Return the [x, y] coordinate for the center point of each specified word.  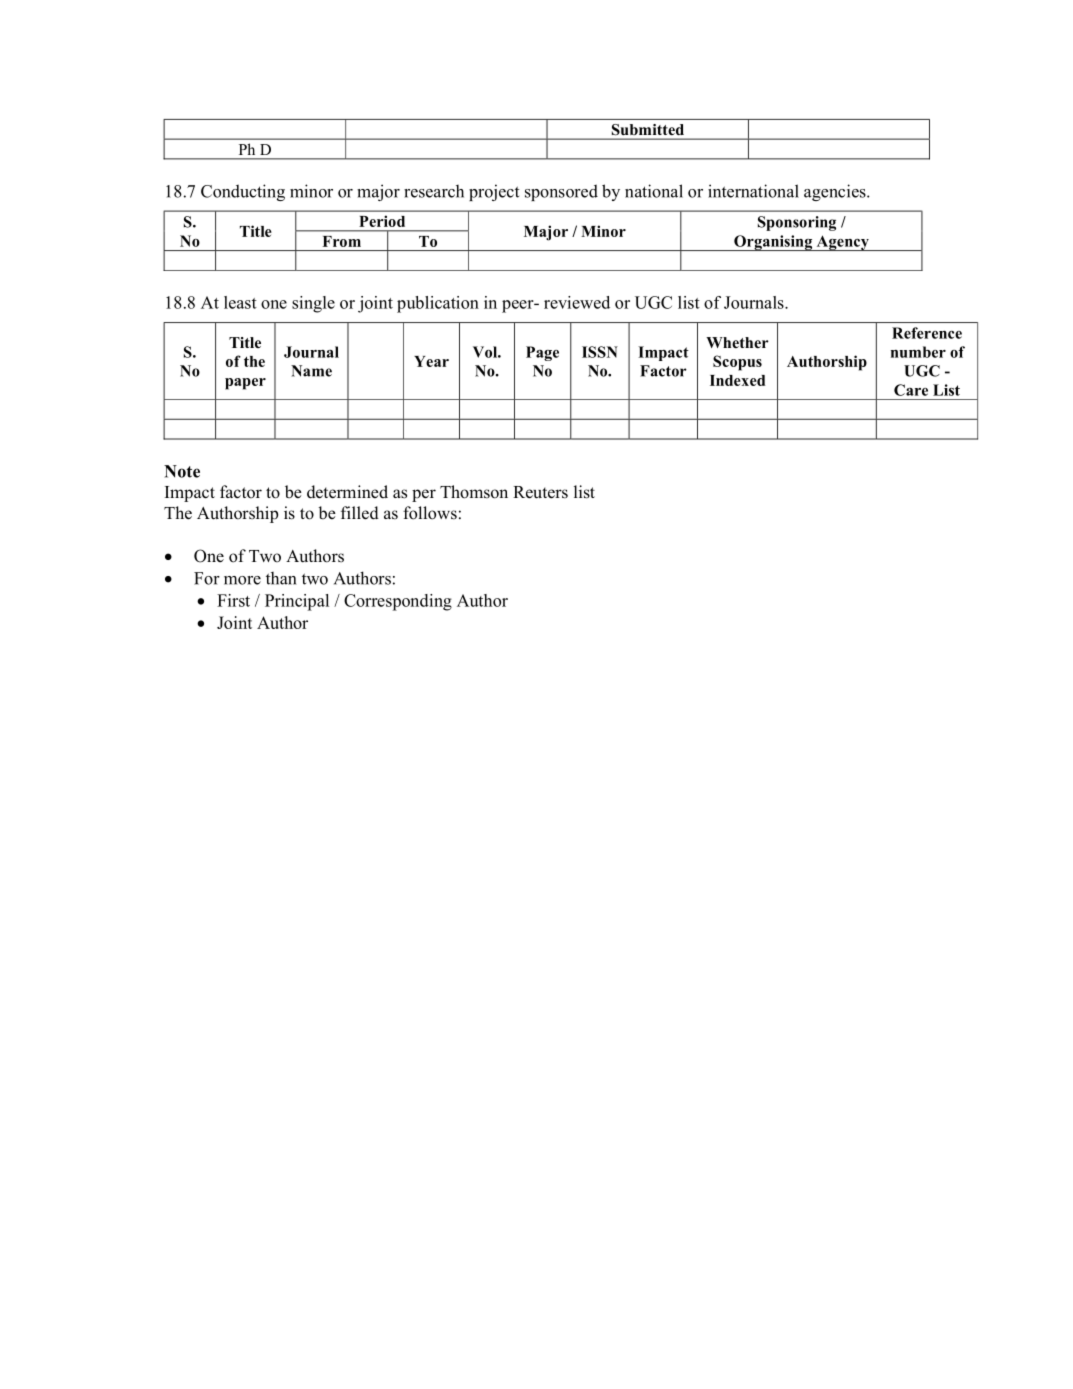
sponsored [561, 192]
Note [182, 471]
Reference [927, 333]
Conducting [243, 192]
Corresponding [398, 602]
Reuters [540, 492]
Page [542, 353]
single [313, 304]
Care [911, 390]
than [281, 578]
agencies [836, 192]
